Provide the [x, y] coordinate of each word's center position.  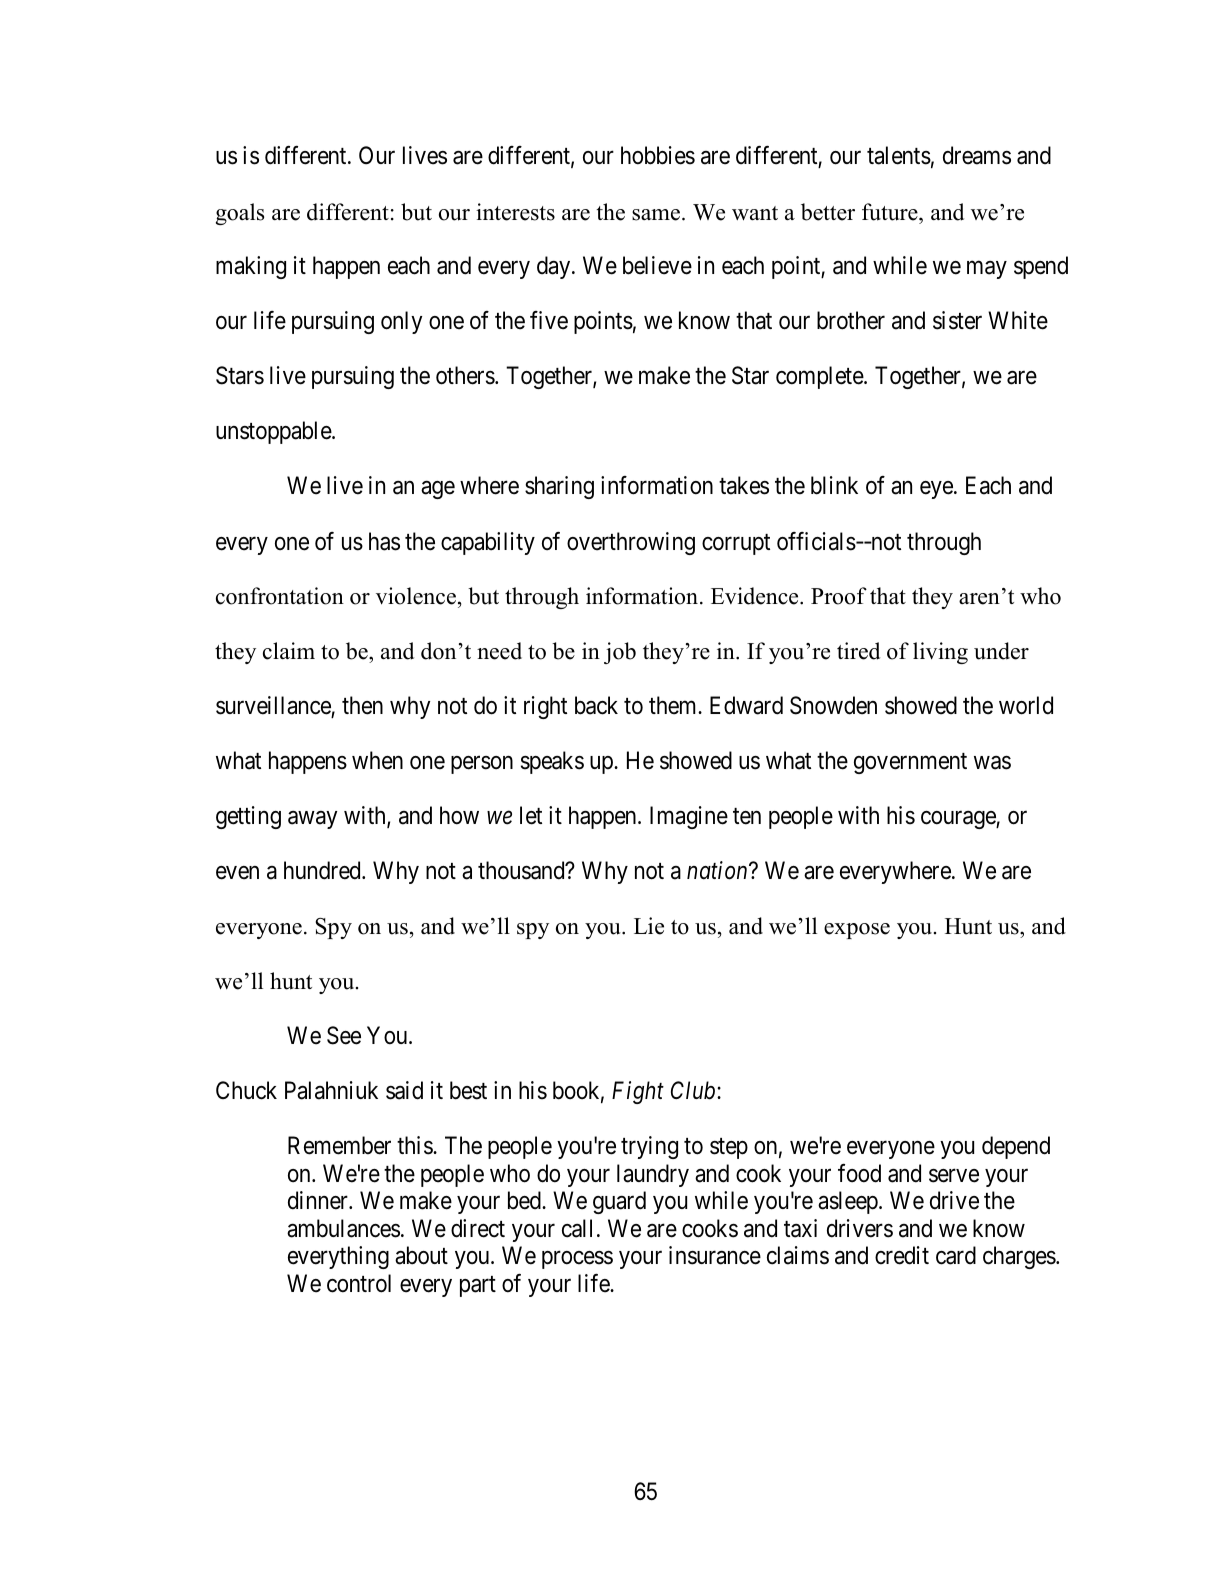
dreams [977, 155]
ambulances [343, 1228]
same [656, 215]
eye [936, 490]
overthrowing [631, 543]
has [384, 541]
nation [718, 871]
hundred [323, 870]
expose [857, 931]
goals [240, 214]
